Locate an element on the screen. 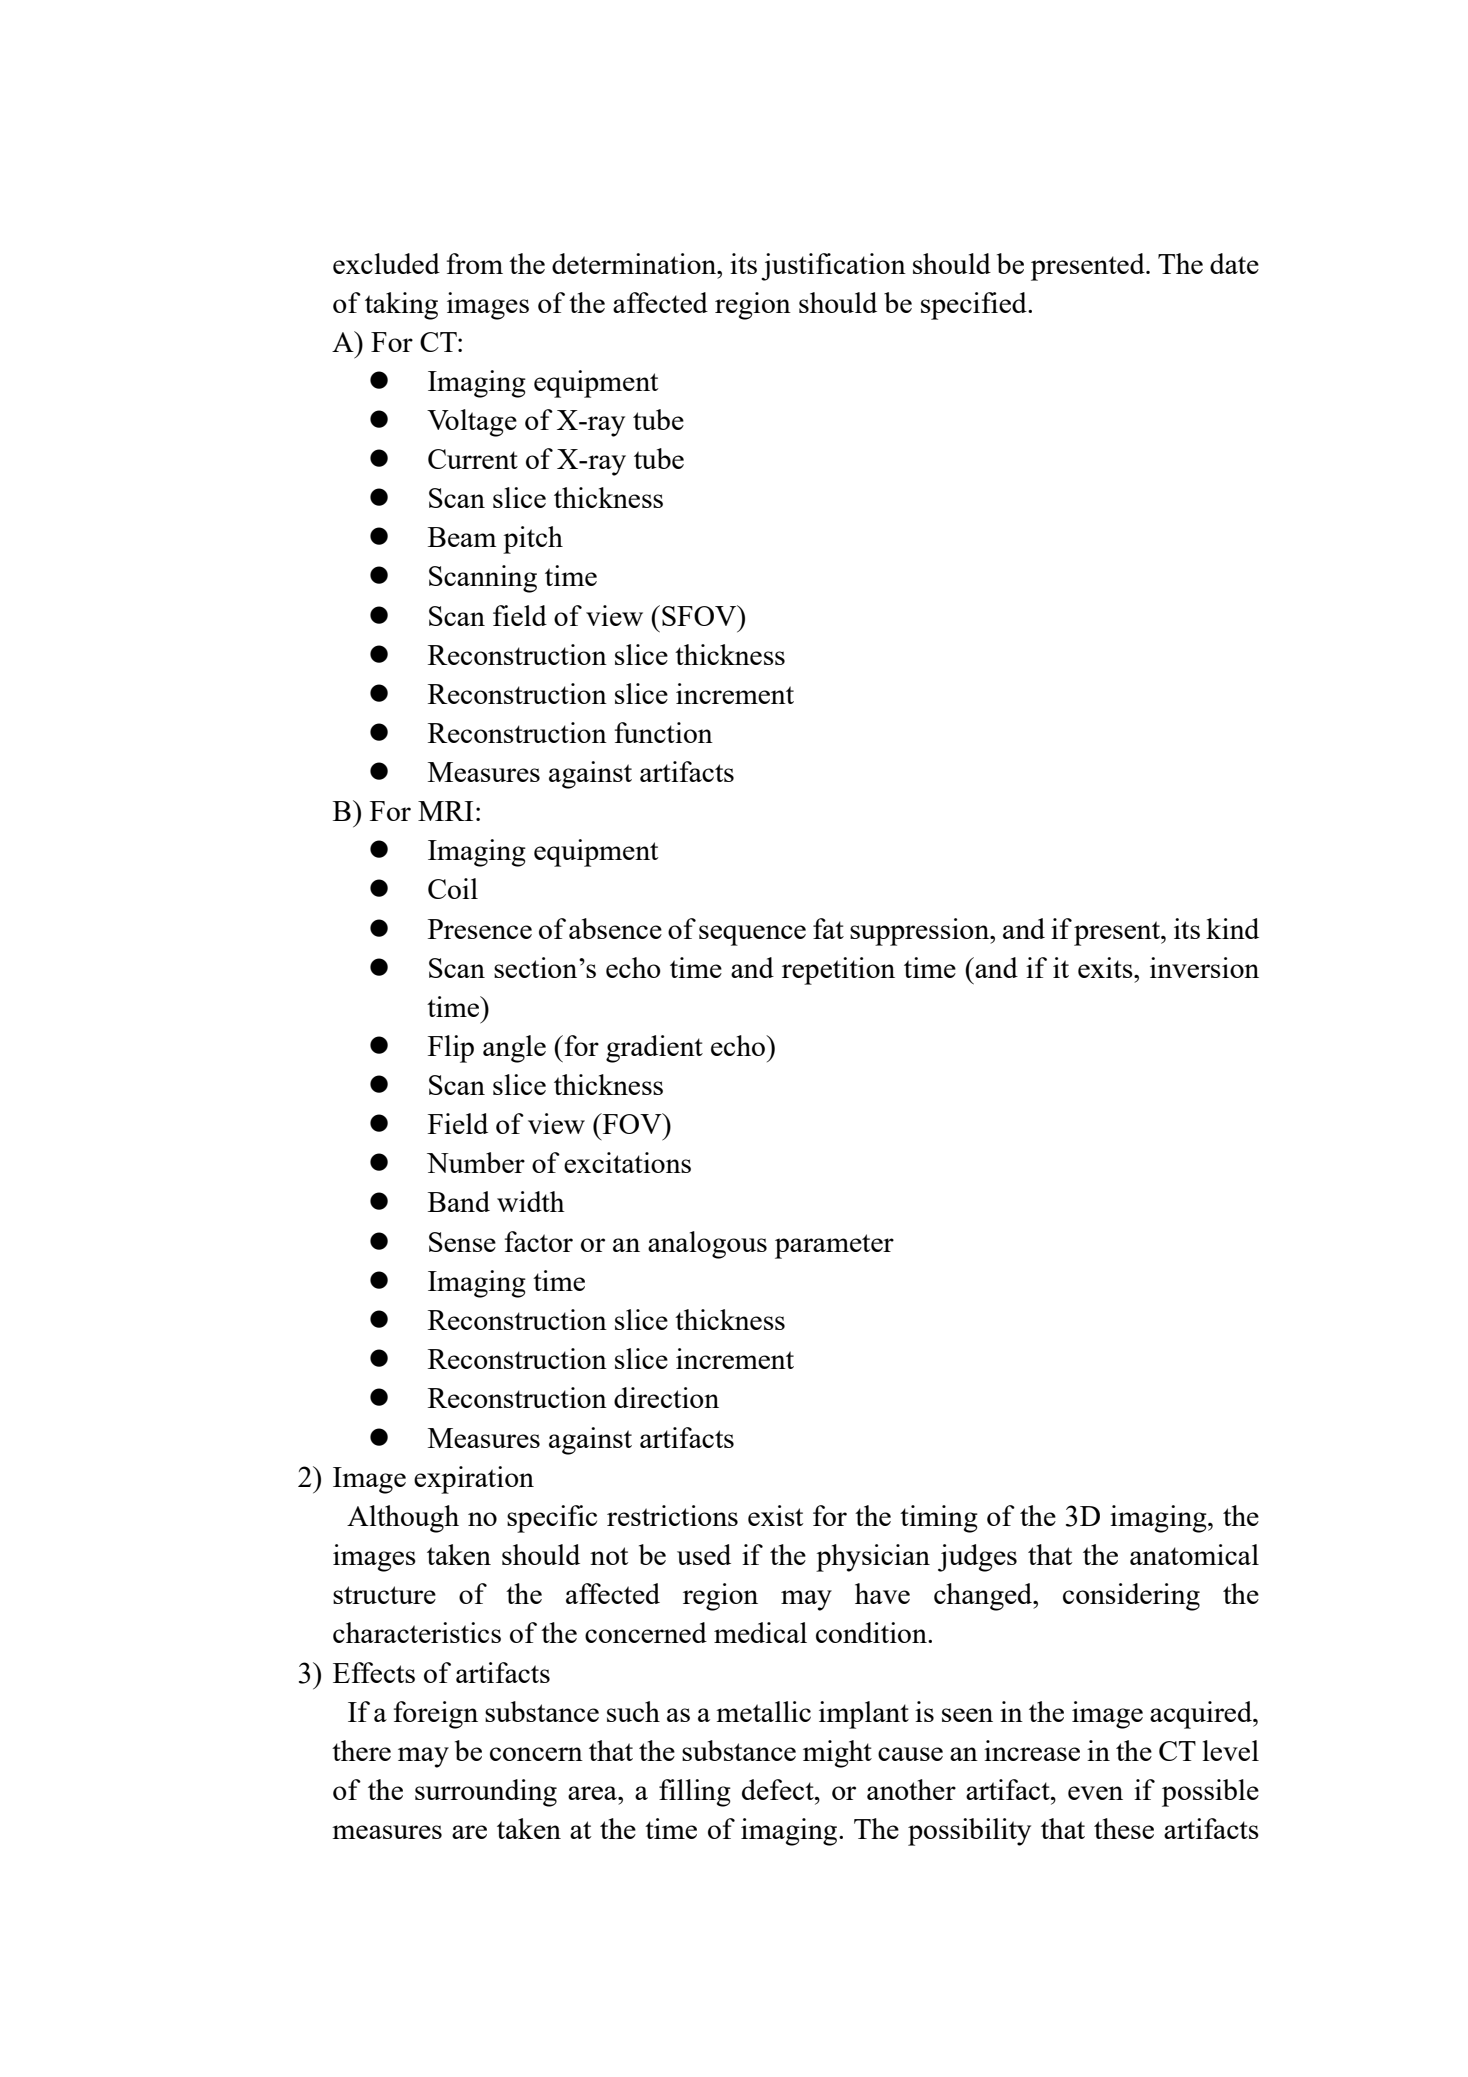 This screenshot has height=2077, width=1468. Flip is located at coordinates (451, 1049).
